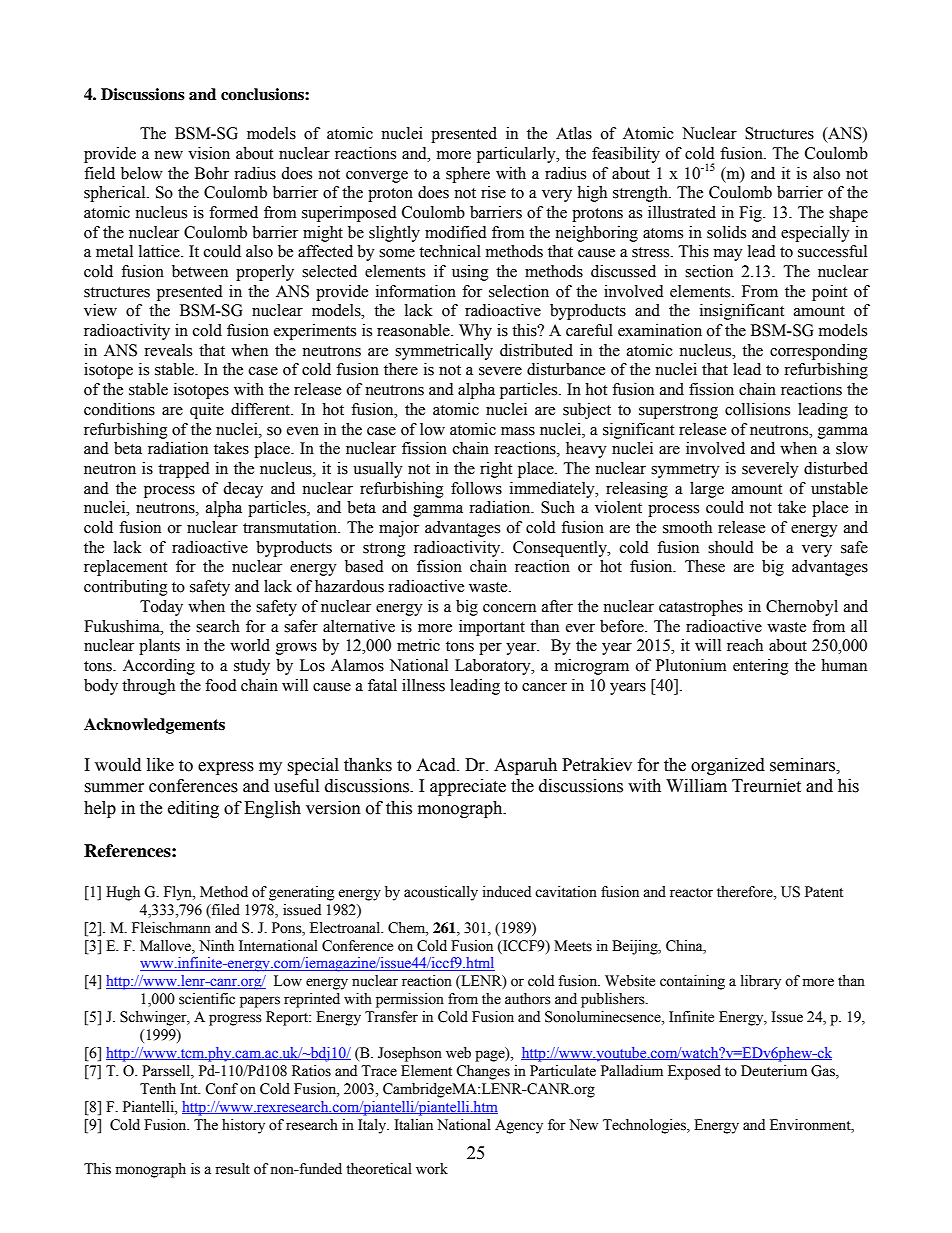 Image resolution: width=952 pixels, height=1233 pixels. What do you see at coordinates (751, 214) in the page?
I see `Fig` at bounding box center [751, 214].
